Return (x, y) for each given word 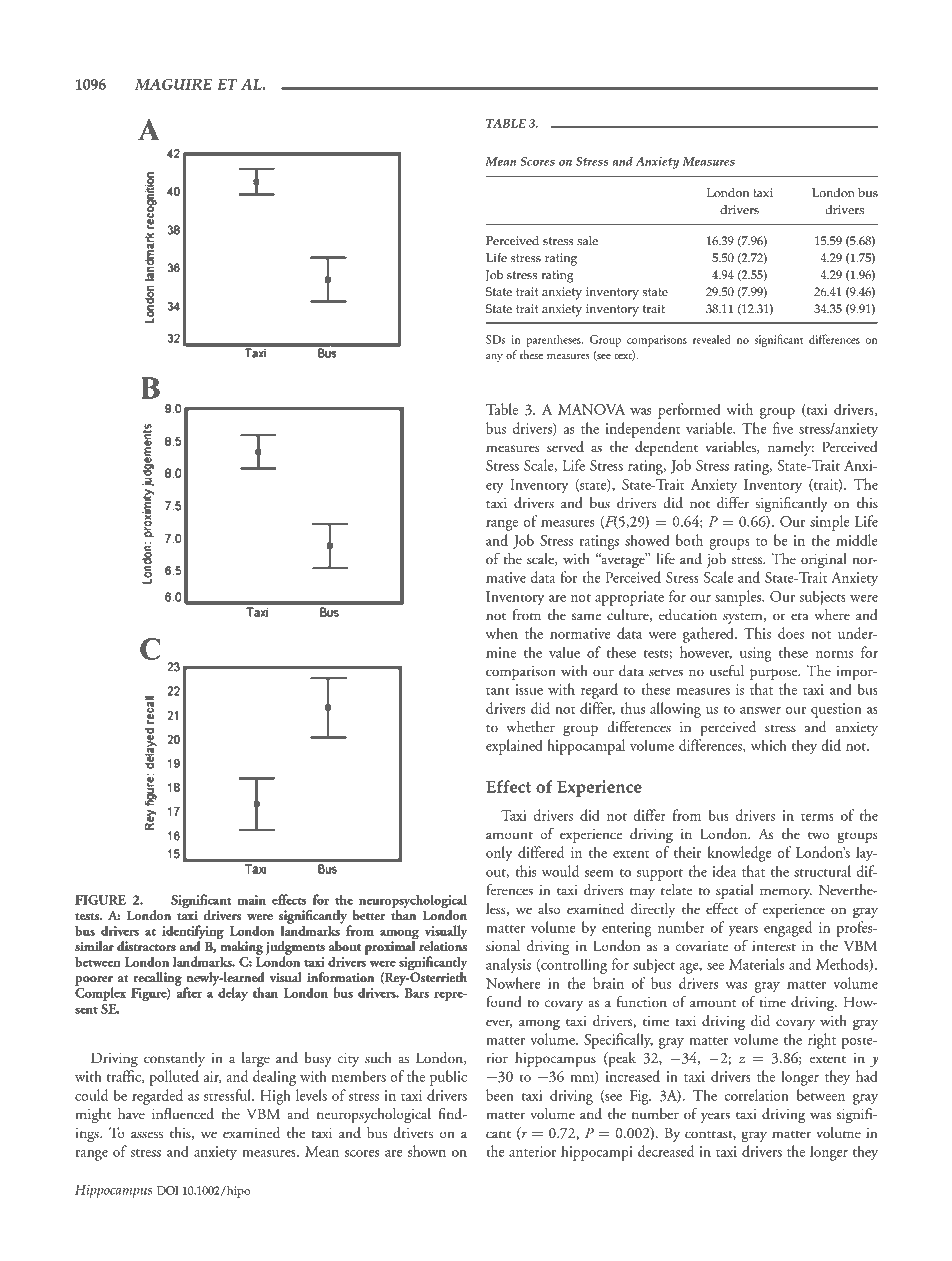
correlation (757, 1095)
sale (587, 241)
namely (791, 448)
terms (817, 817)
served (565, 447)
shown (427, 1151)
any (494, 358)
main (251, 900)
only (499, 854)
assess (147, 1135)
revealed (712, 339)
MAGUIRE (173, 84)
